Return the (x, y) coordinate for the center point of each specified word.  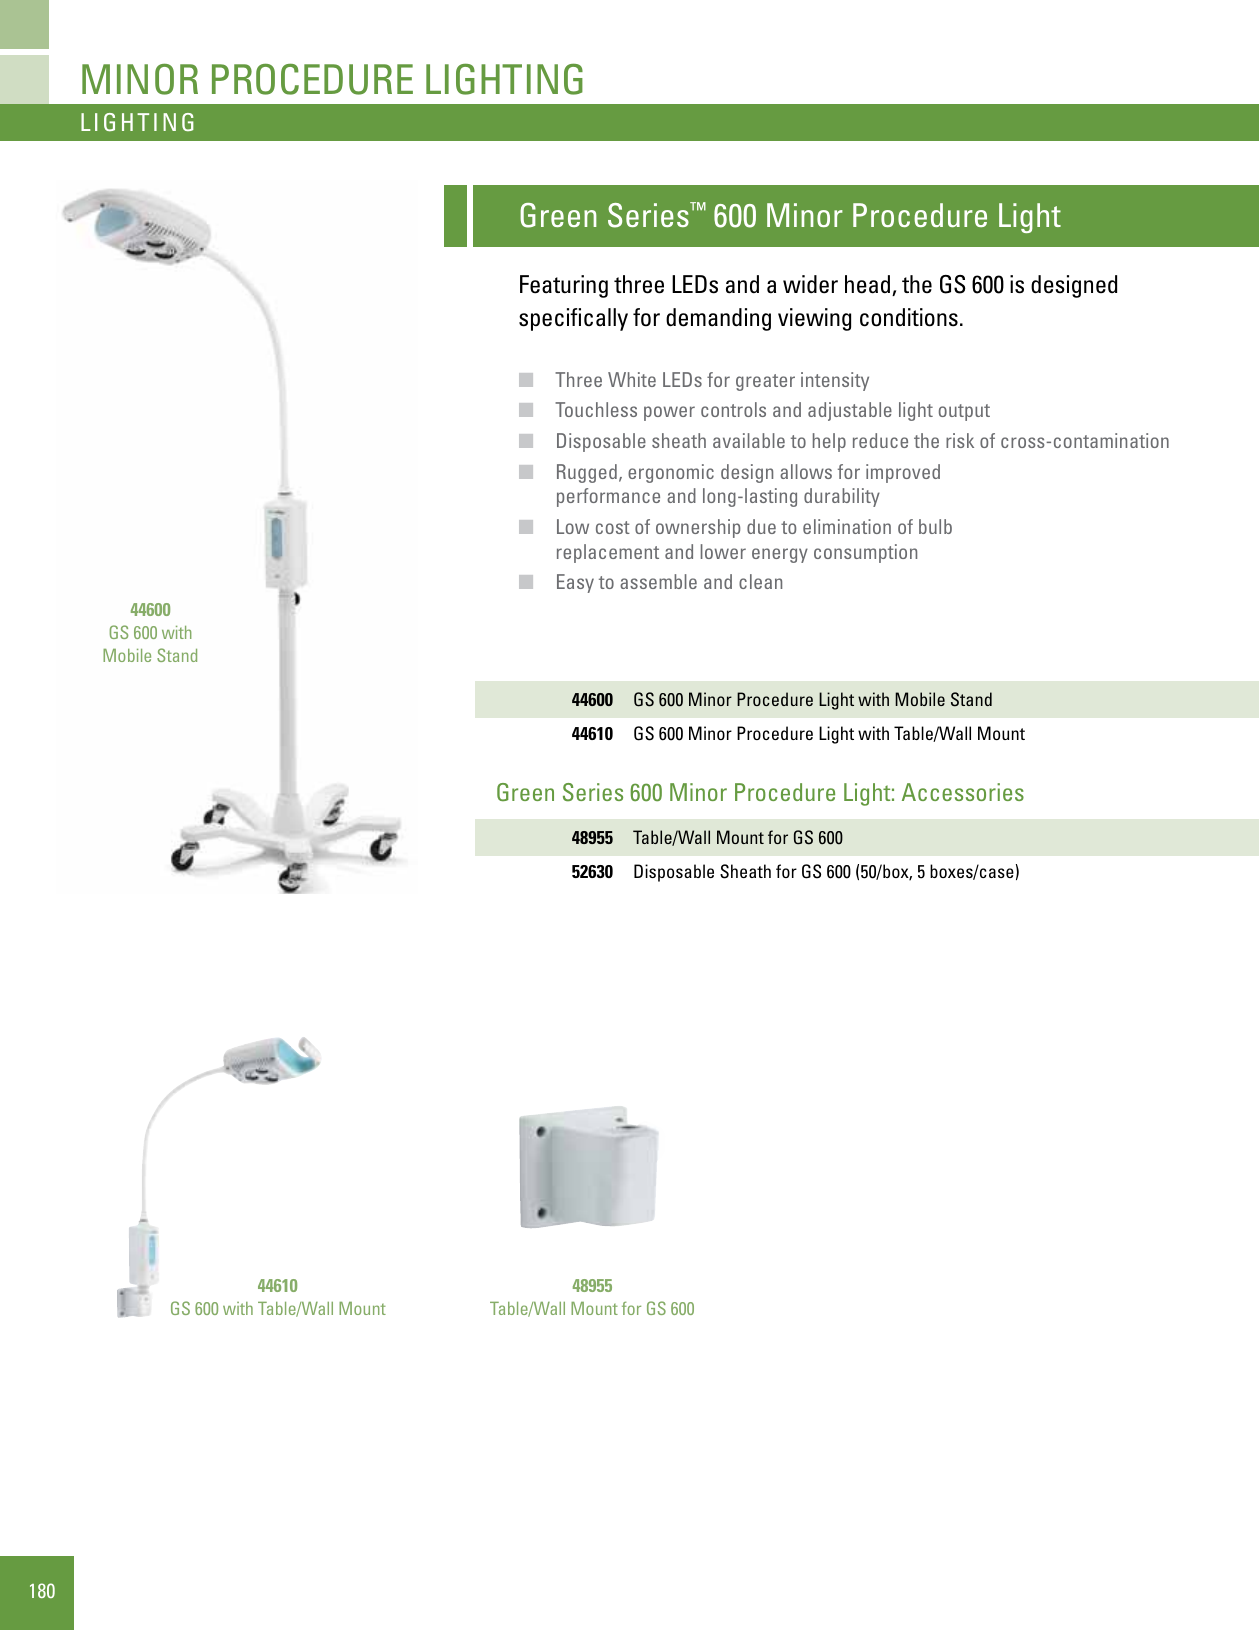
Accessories (963, 792)
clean (760, 581)
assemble (658, 581)
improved (903, 473)
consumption (865, 553)
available (749, 440)
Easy (575, 583)
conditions (909, 317)
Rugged (587, 473)
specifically (573, 319)
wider (810, 284)
